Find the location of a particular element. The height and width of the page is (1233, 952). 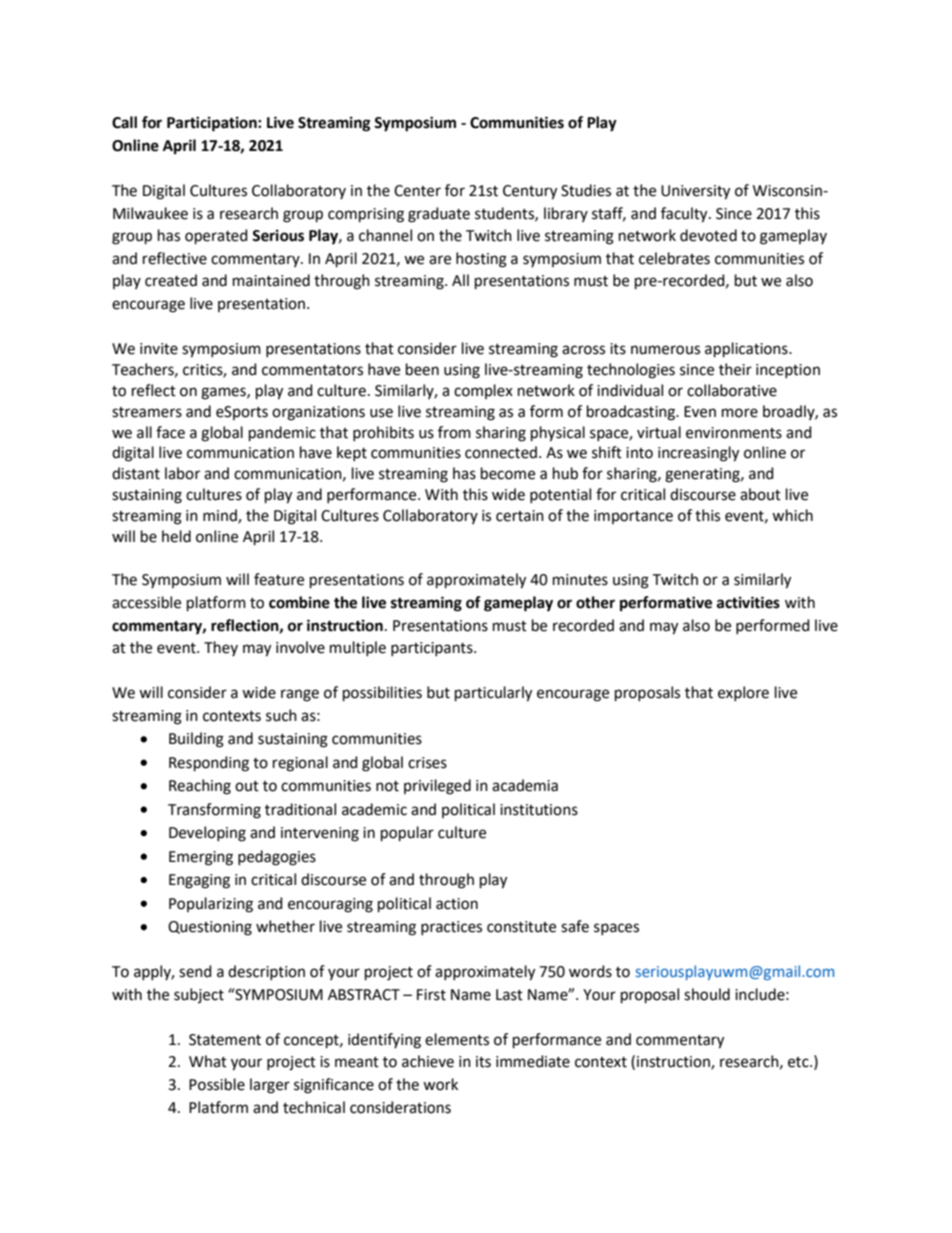

action is located at coordinates (457, 904).
